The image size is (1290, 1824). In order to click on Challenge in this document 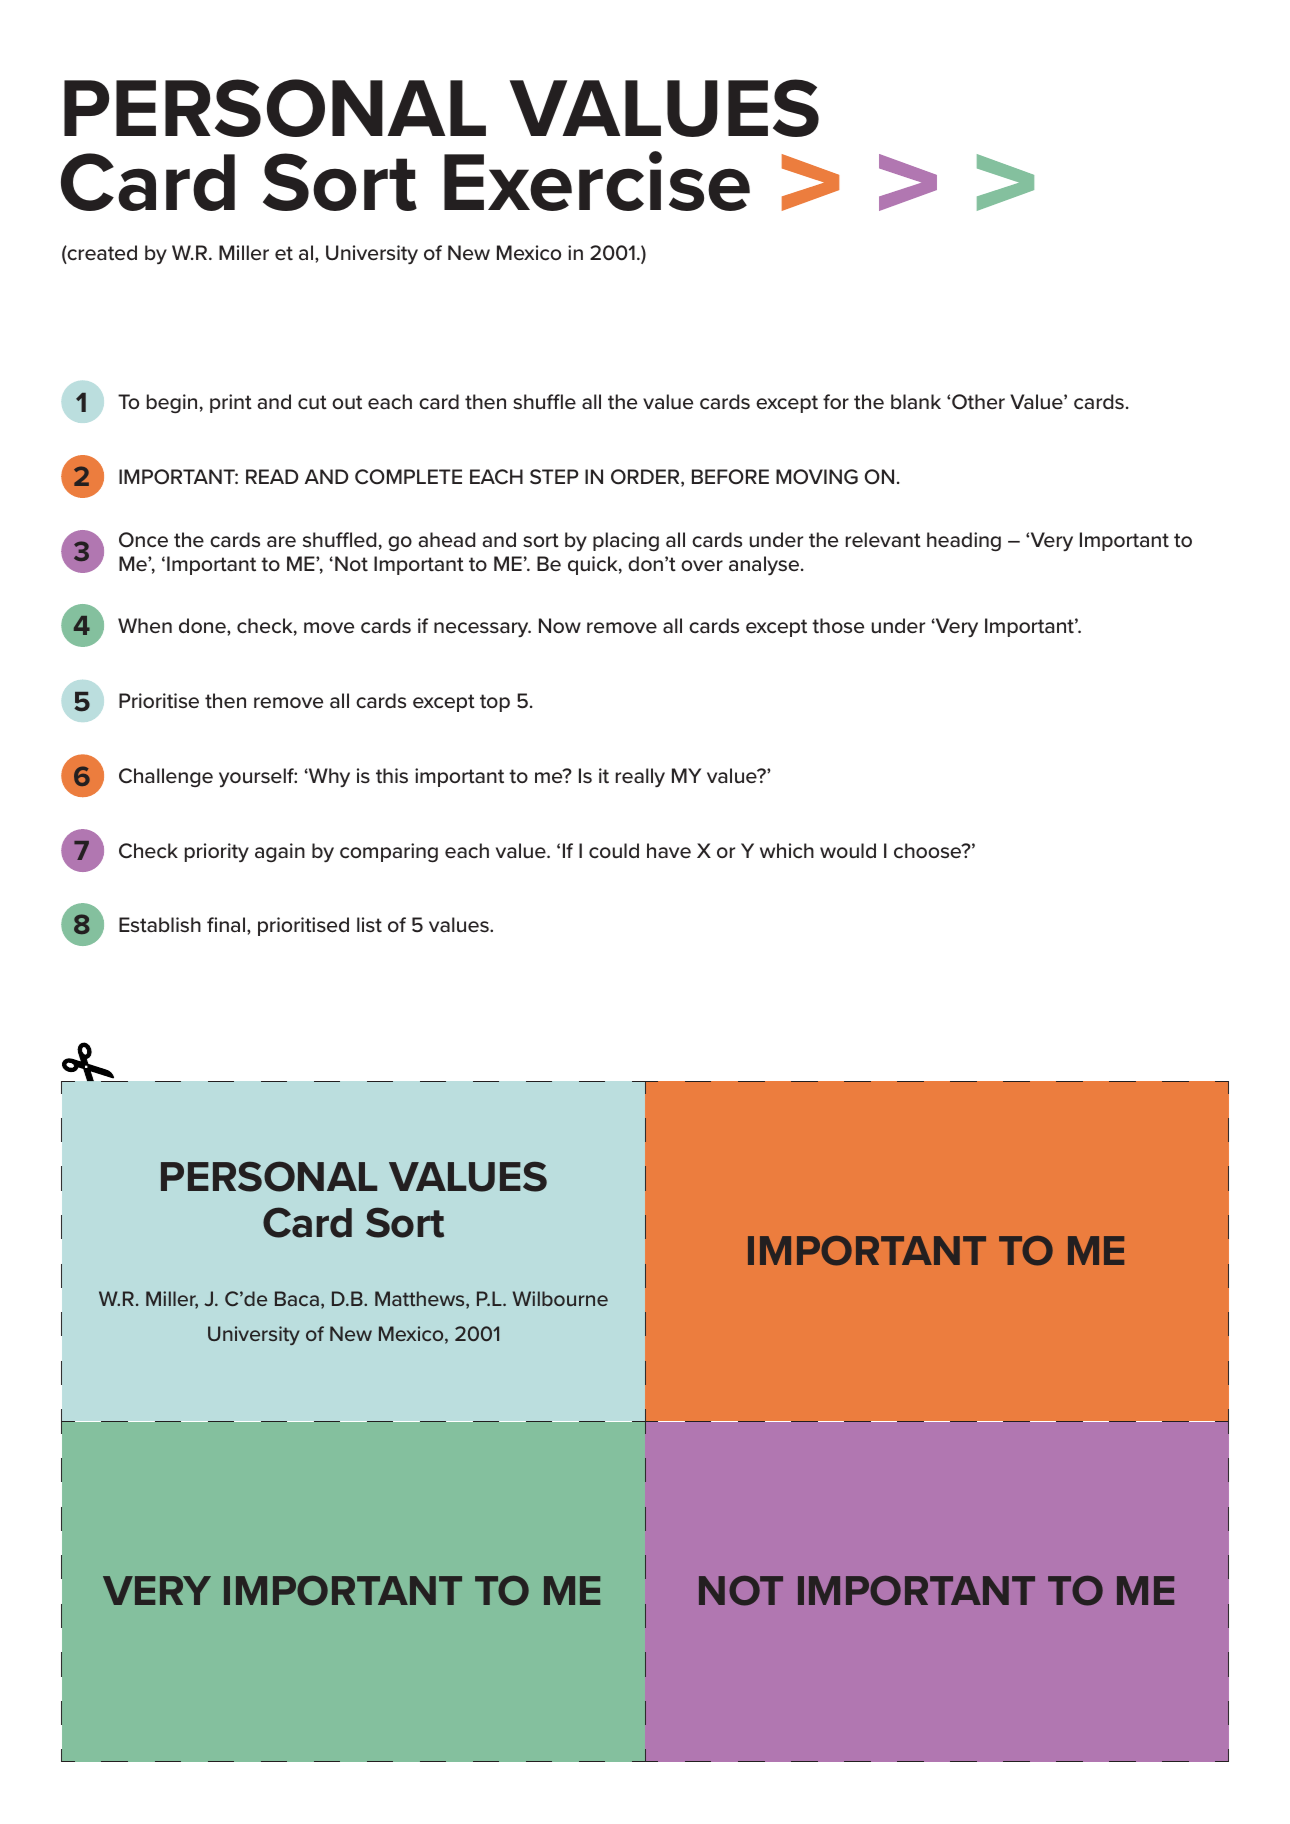, I will do `click(166, 777)`.
